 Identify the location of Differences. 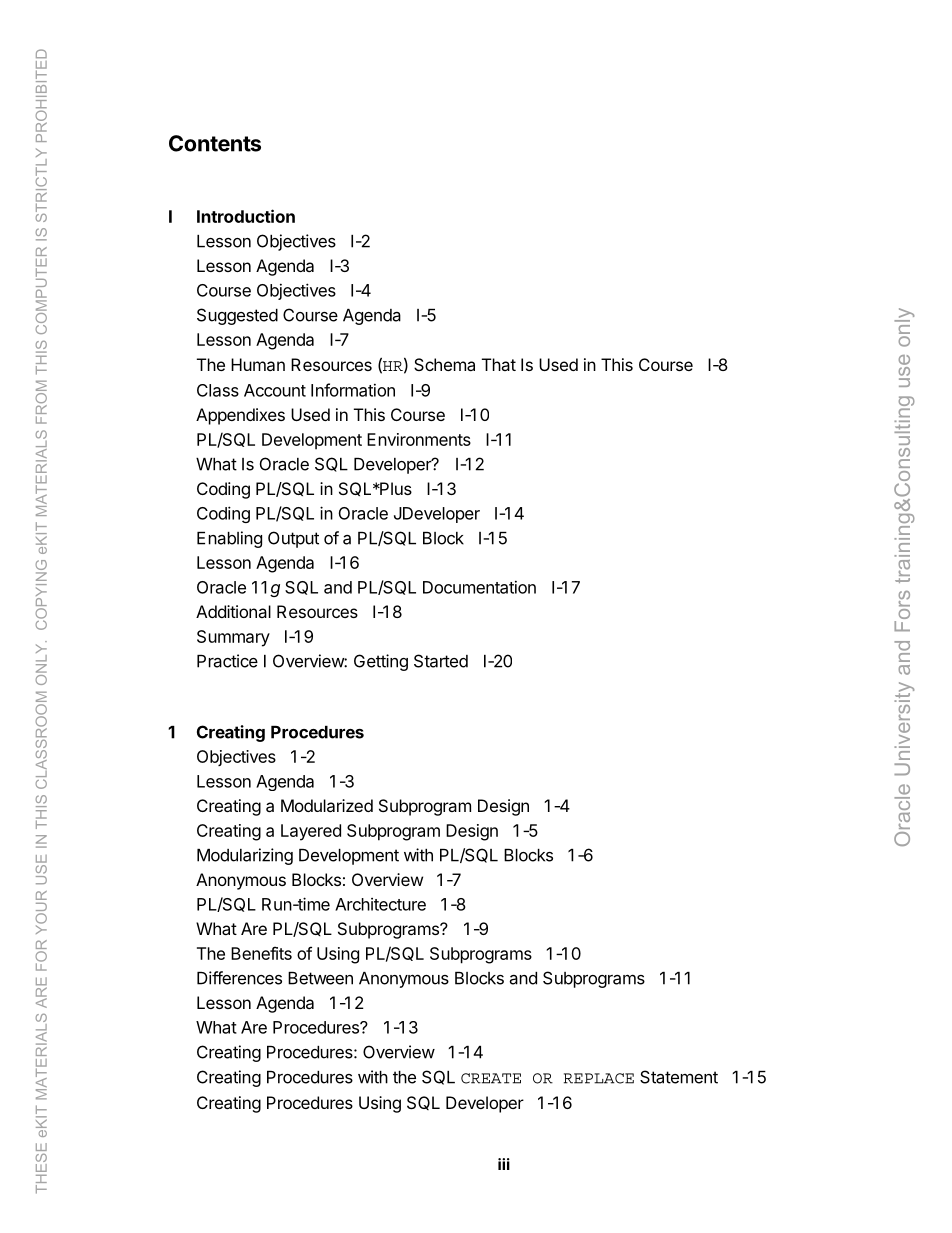
(239, 978).
